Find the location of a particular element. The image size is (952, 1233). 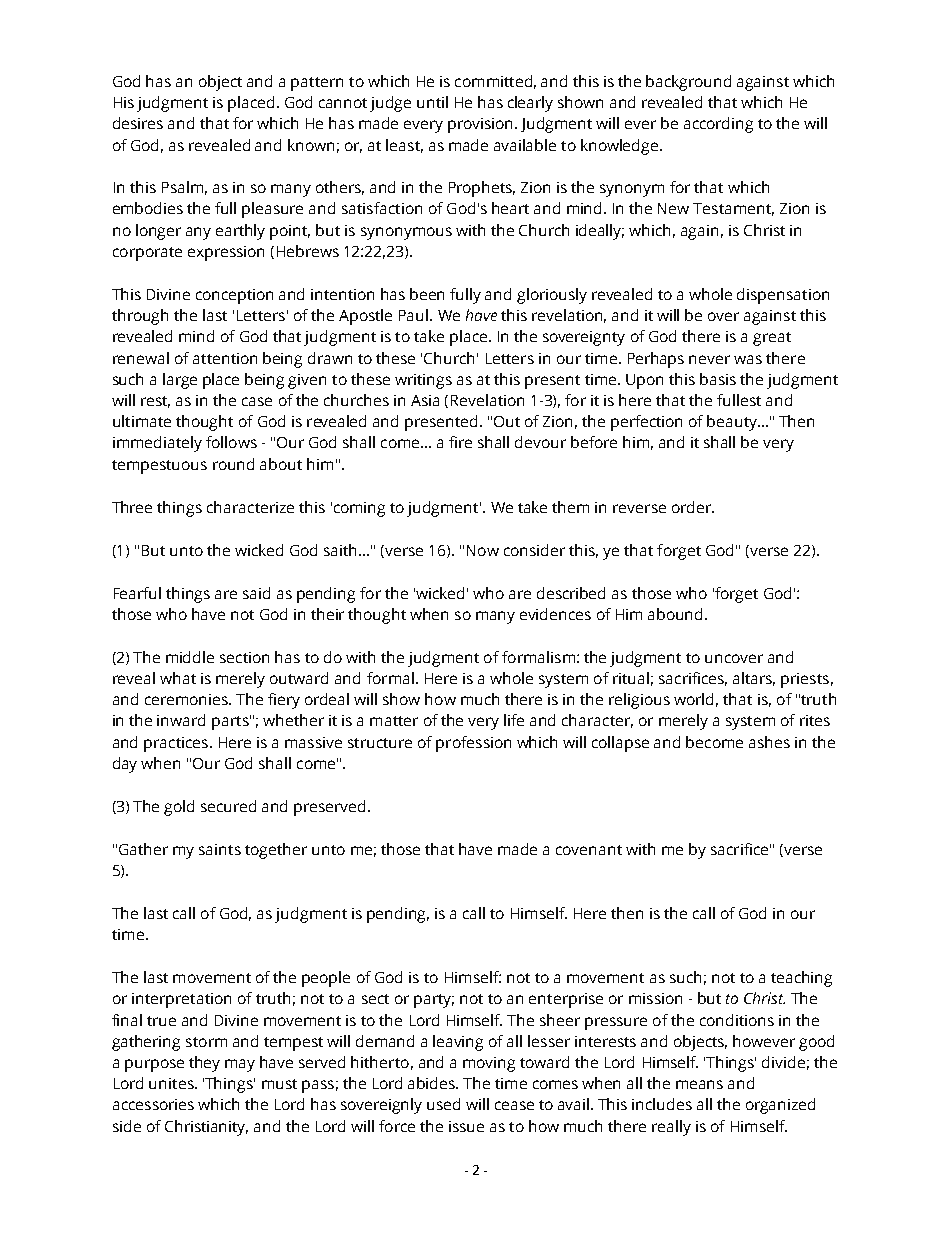

desires is located at coordinates (138, 123).
